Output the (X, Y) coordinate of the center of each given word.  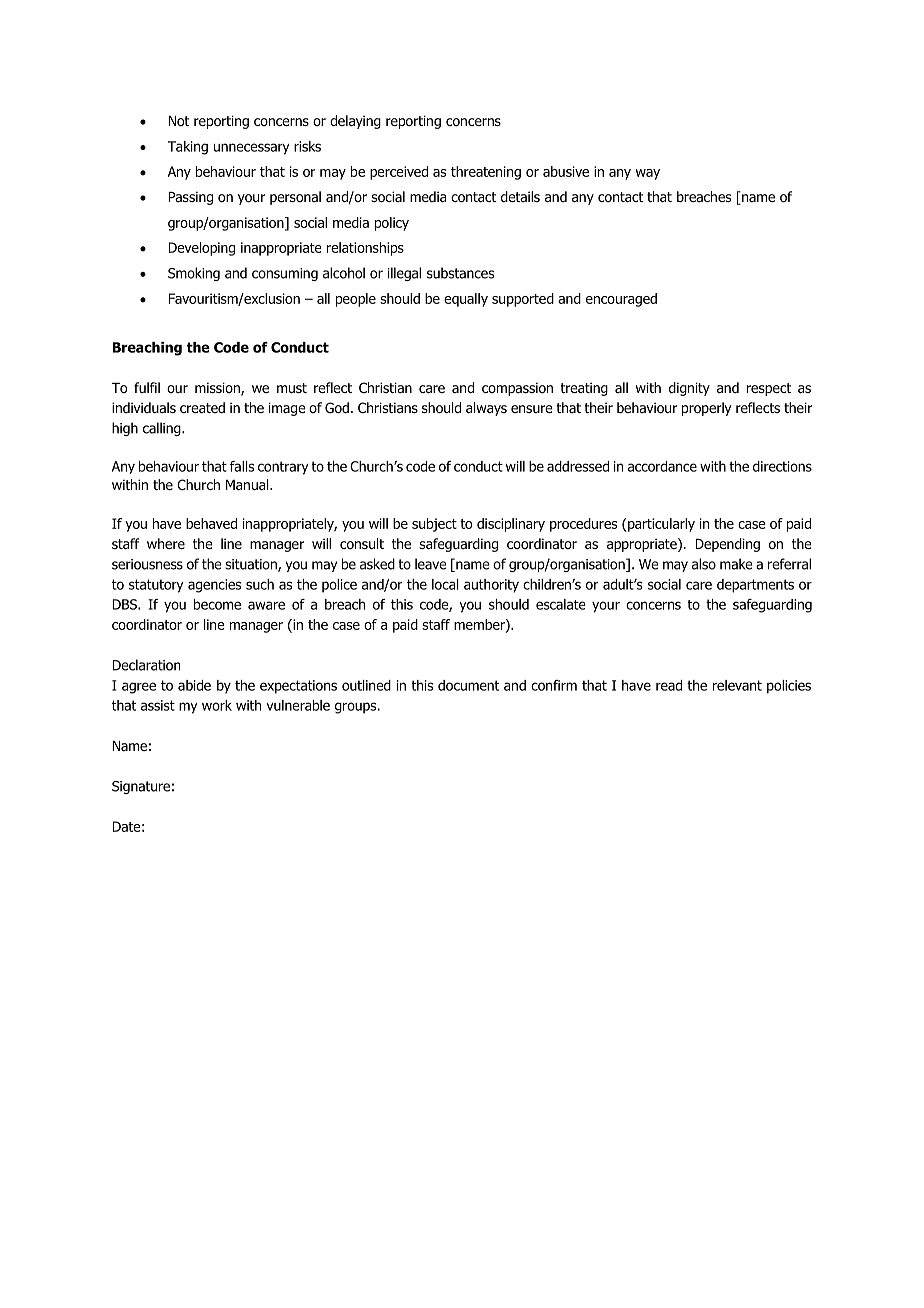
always (486, 409)
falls (242, 466)
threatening (486, 173)
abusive (566, 171)
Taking (188, 148)
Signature (141, 787)
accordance (662, 466)
